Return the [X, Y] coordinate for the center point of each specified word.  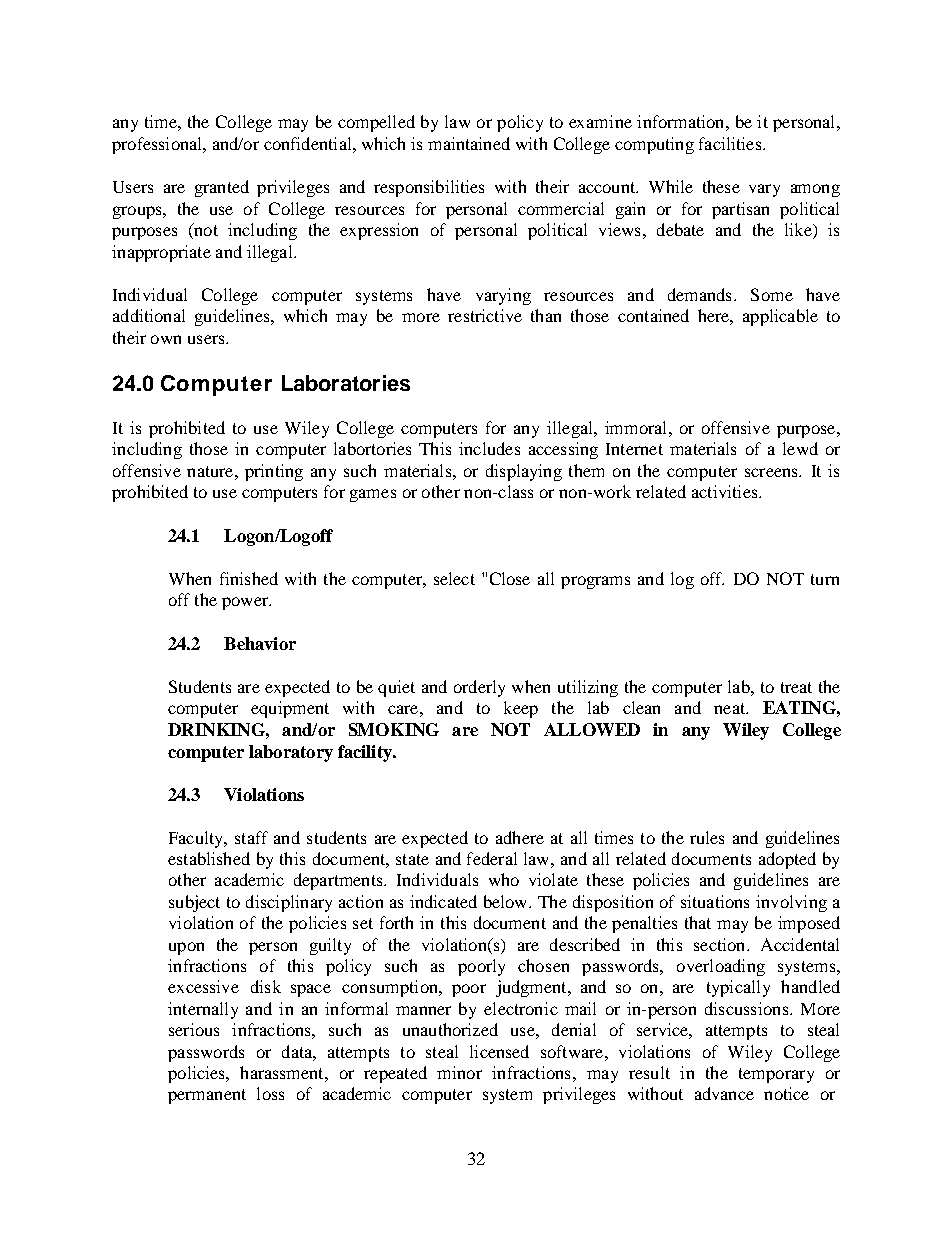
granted [222, 188]
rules [707, 837]
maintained [469, 143]
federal [492, 858]
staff [251, 837]
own [166, 339]
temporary [776, 1075]
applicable [780, 317]
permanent [207, 1096]
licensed [499, 1051]
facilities [730, 143]
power [246, 603]
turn [825, 579]
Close [510, 578]
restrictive [485, 315]
